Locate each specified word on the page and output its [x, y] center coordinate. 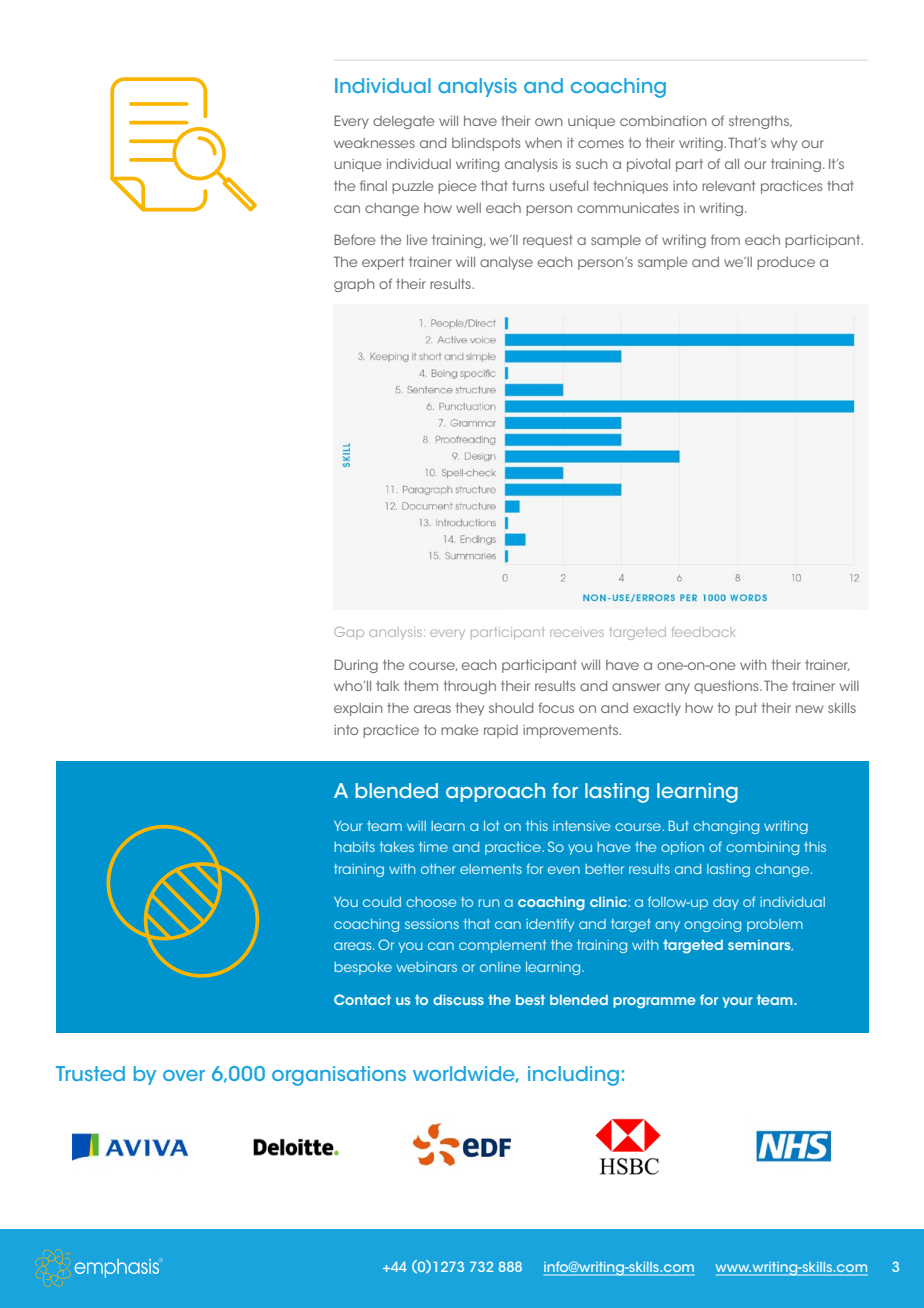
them [421, 686]
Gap [349, 633]
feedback [704, 632]
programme [654, 1003]
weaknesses [374, 143]
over [184, 1075]
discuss [458, 999]
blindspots [486, 144]
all [732, 164]
